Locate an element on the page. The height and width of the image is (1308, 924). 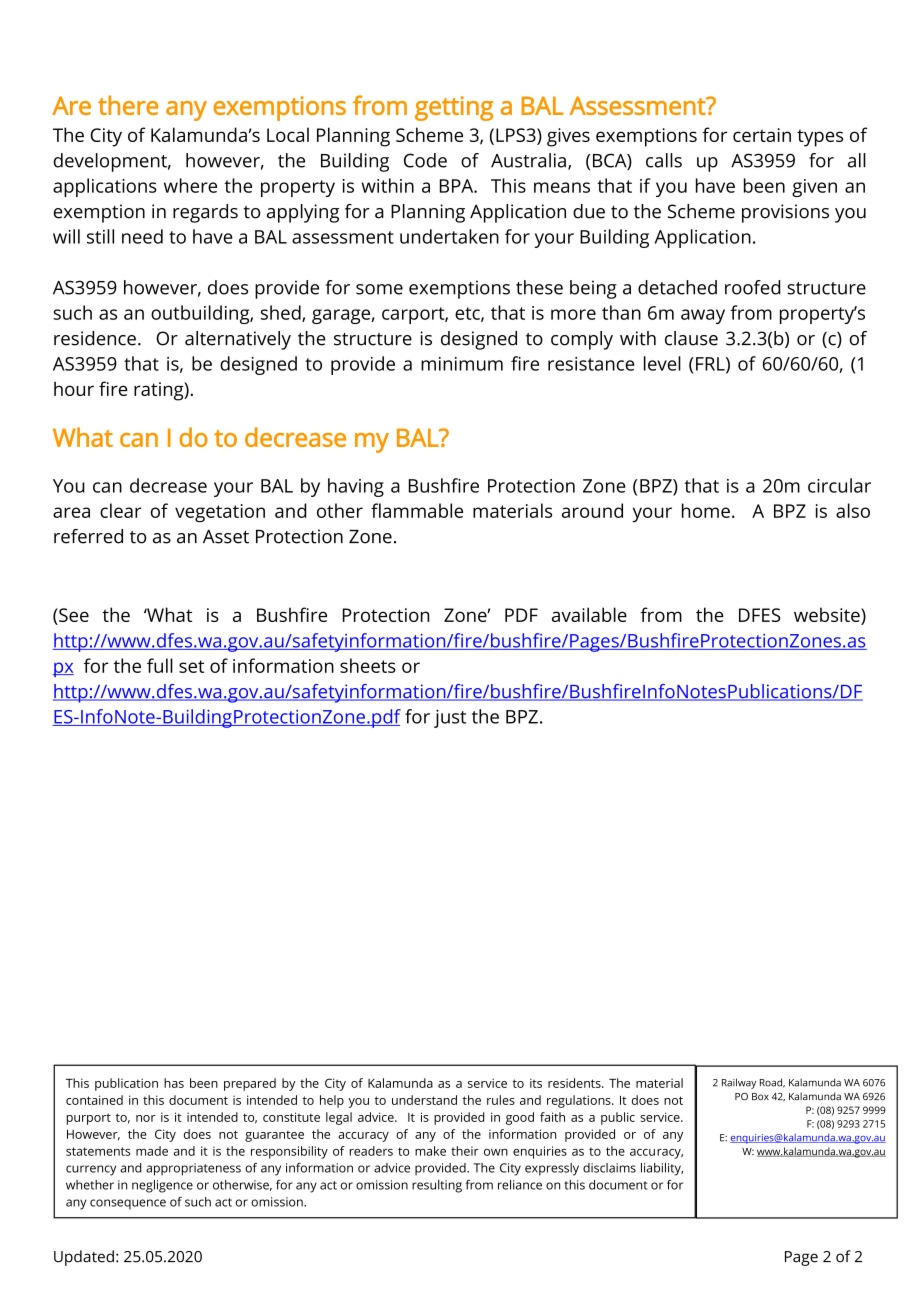
resulting is located at coordinates (437, 1186).
